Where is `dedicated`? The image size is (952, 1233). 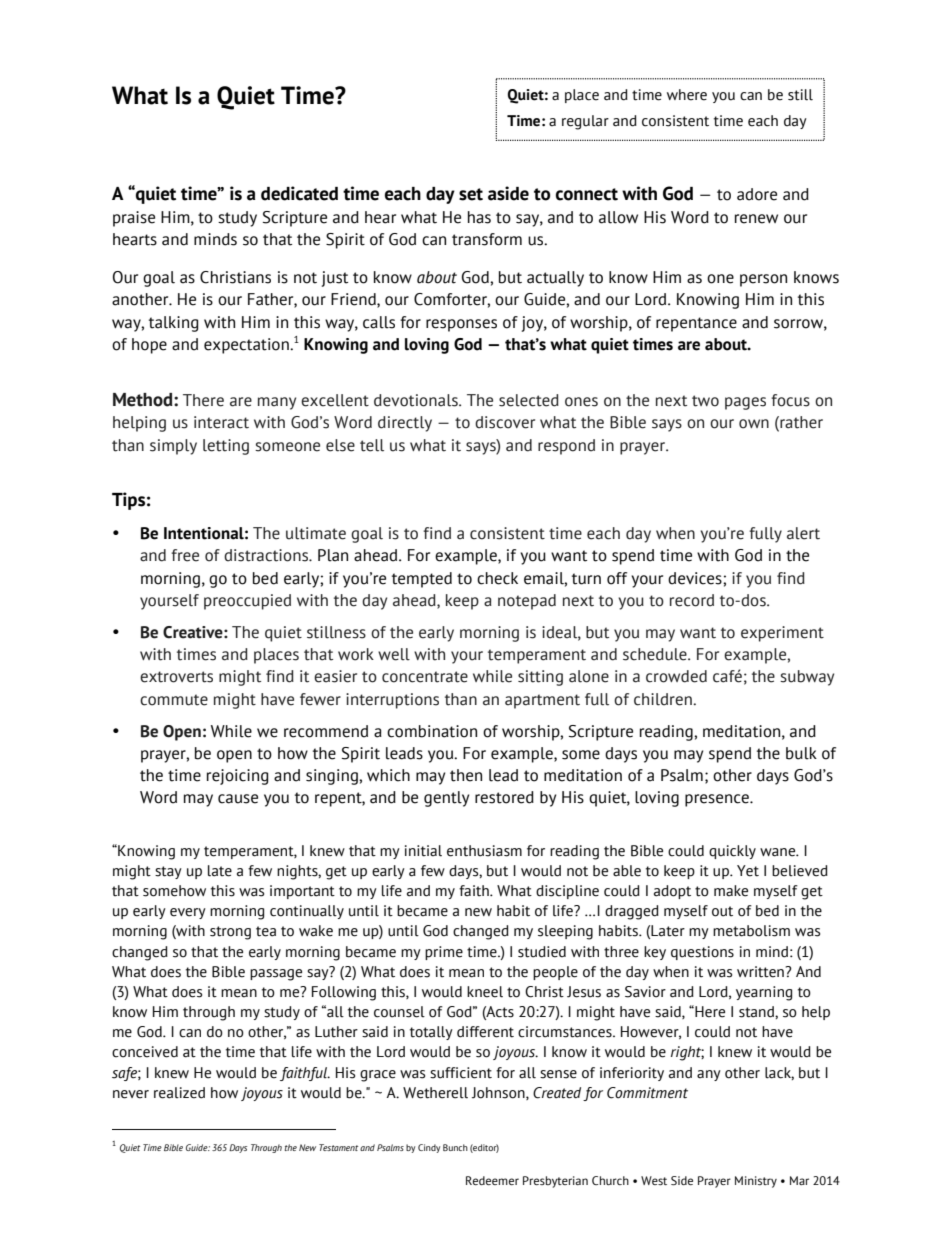
dedicated is located at coordinates (299, 193).
